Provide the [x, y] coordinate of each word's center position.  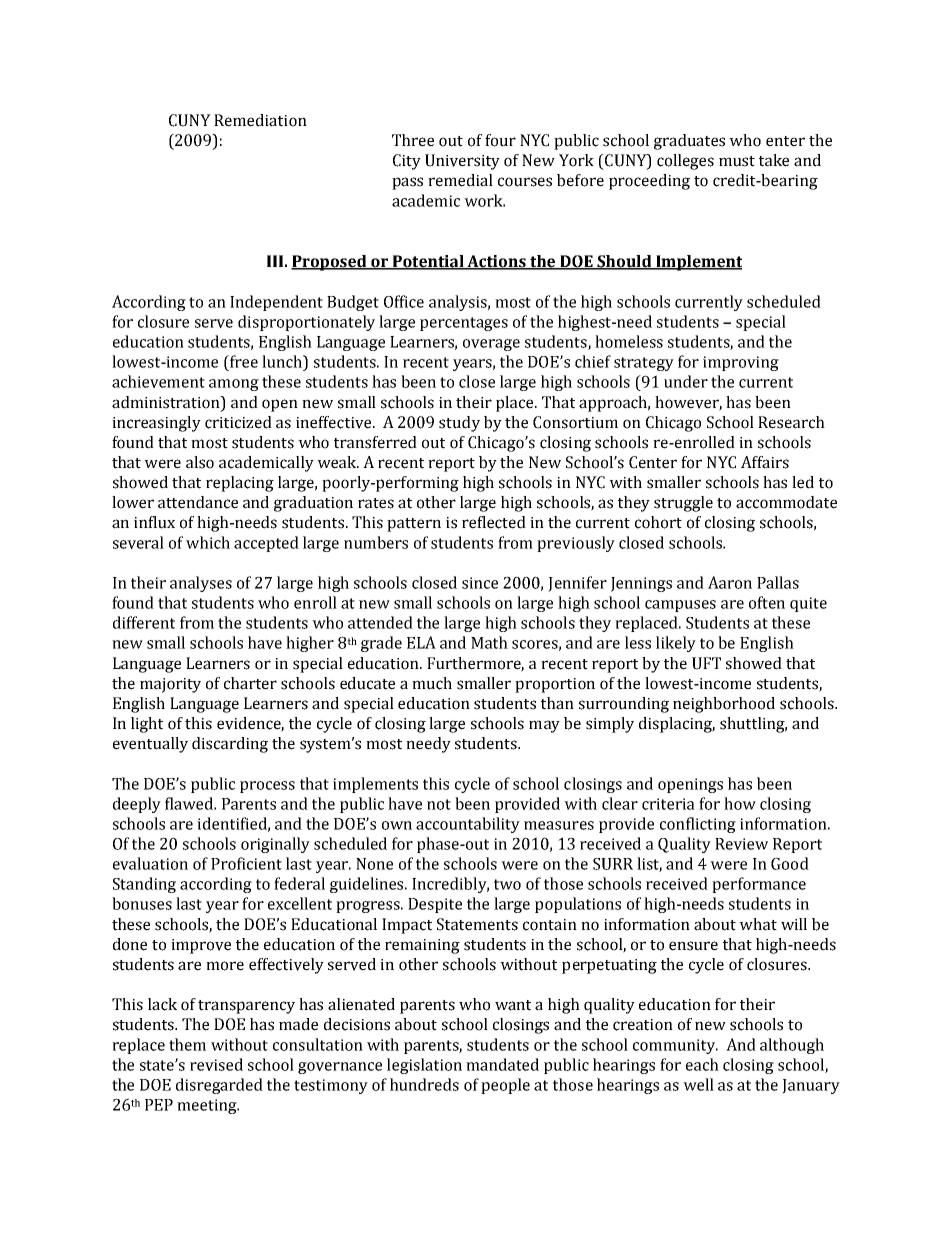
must [737, 161]
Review [741, 844]
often [767, 602]
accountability [468, 825]
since [480, 583]
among [234, 385]
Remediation [260, 120]
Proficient [246, 863]
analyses [201, 584]
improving [741, 363]
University [462, 162]
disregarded [219, 1086]
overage [491, 345]
